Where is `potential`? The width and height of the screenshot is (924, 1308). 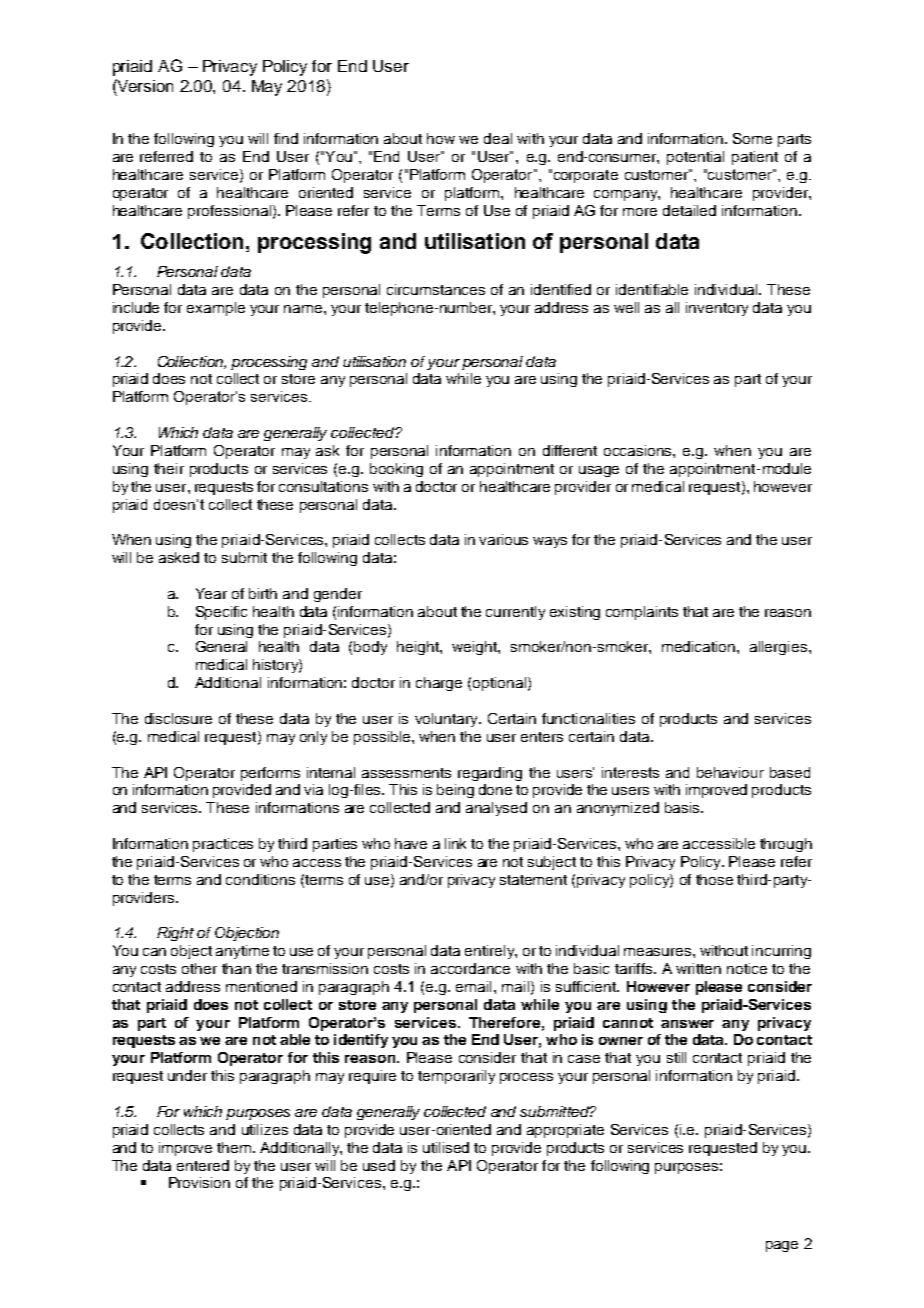
potential is located at coordinates (695, 158).
